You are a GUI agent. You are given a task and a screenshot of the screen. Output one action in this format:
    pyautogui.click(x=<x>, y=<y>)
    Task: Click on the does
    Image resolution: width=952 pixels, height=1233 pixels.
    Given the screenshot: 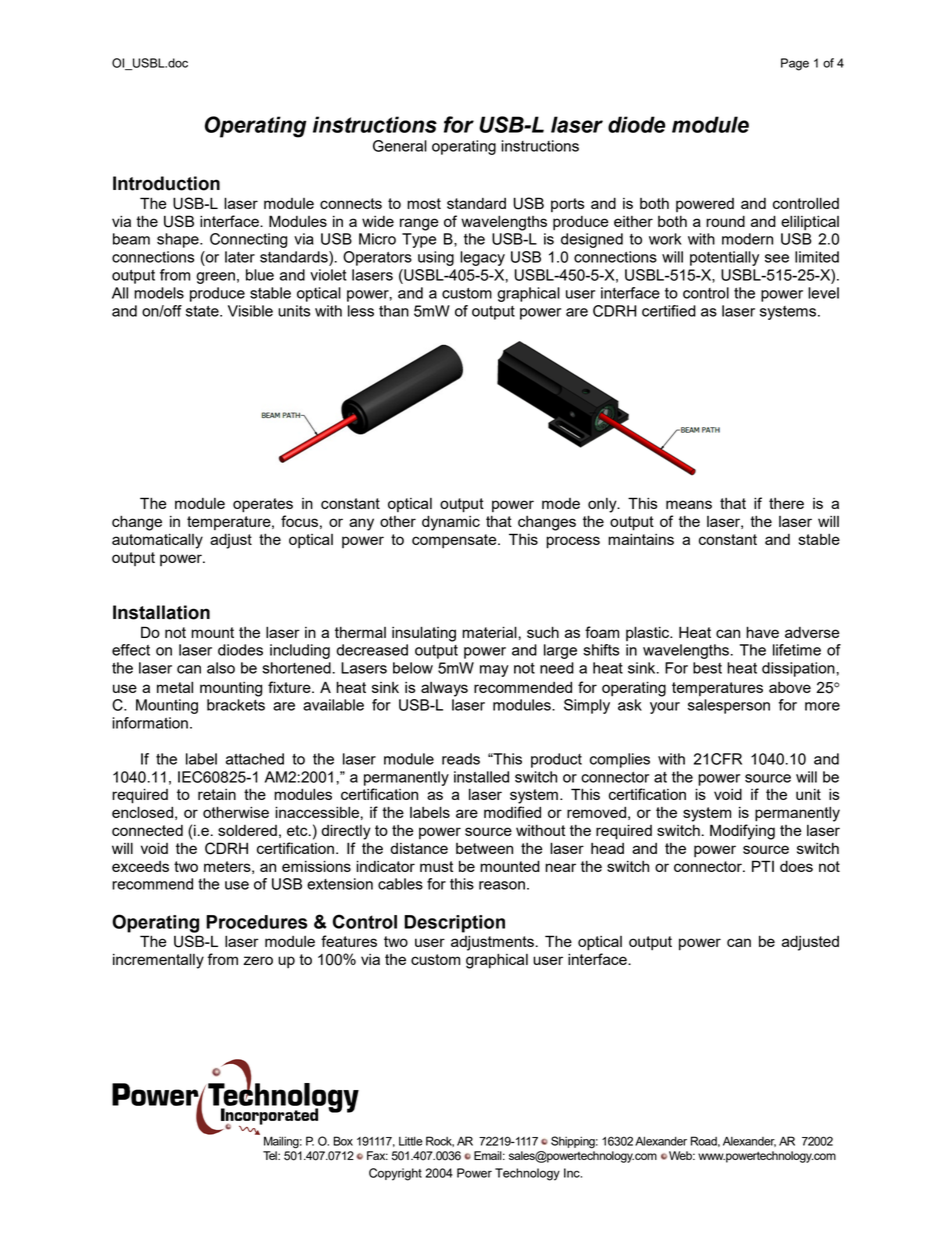 What is the action you would take?
    pyautogui.click(x=796, y=866)
